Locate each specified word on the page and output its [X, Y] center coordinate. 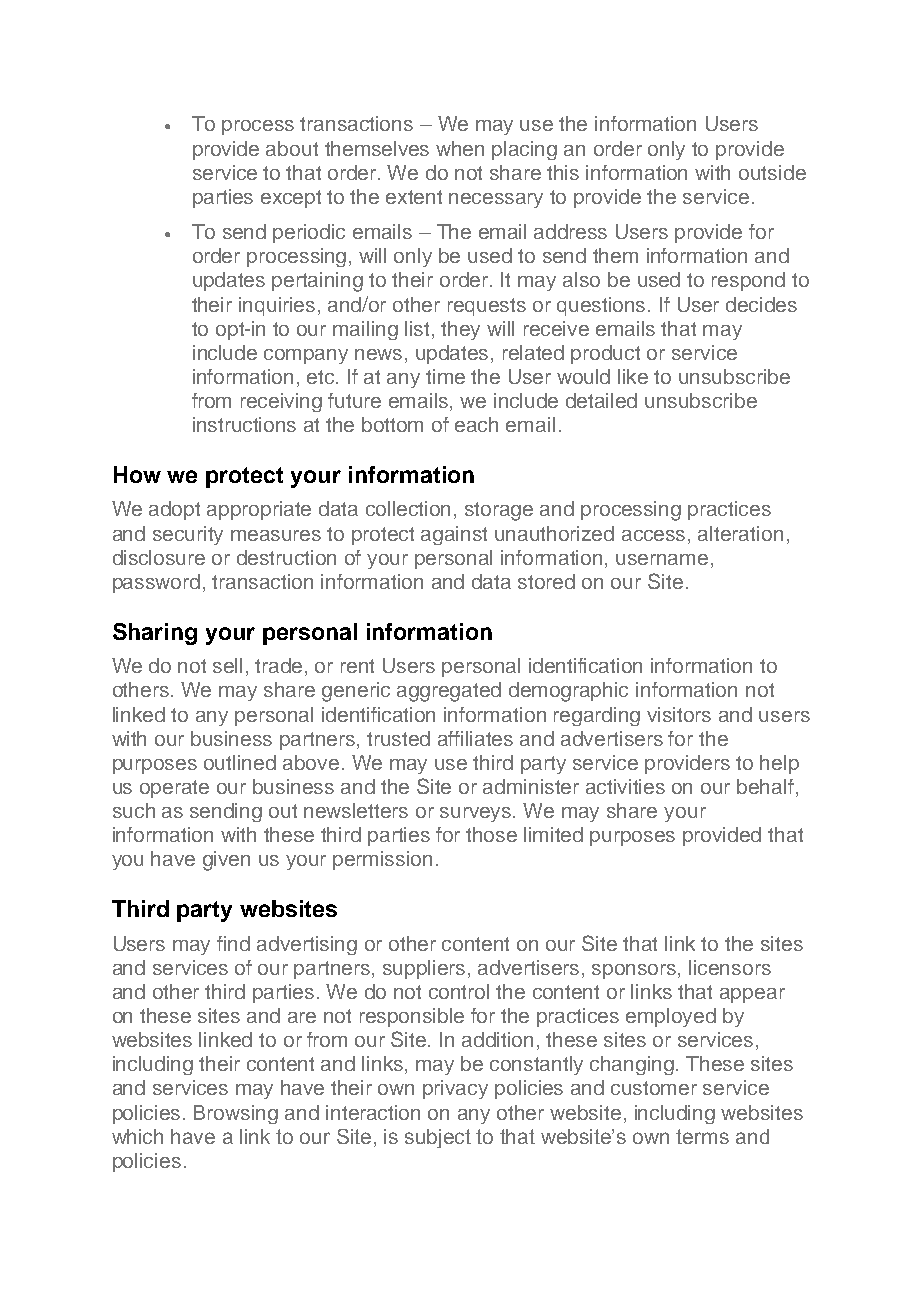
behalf [765, 786]
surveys [477, 814]
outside [772, 172]
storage [499, 511]
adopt [174, 510]
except [291, 199]
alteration [740, 533]
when [460, 148]
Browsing [236, 1114]
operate [174, 789]
